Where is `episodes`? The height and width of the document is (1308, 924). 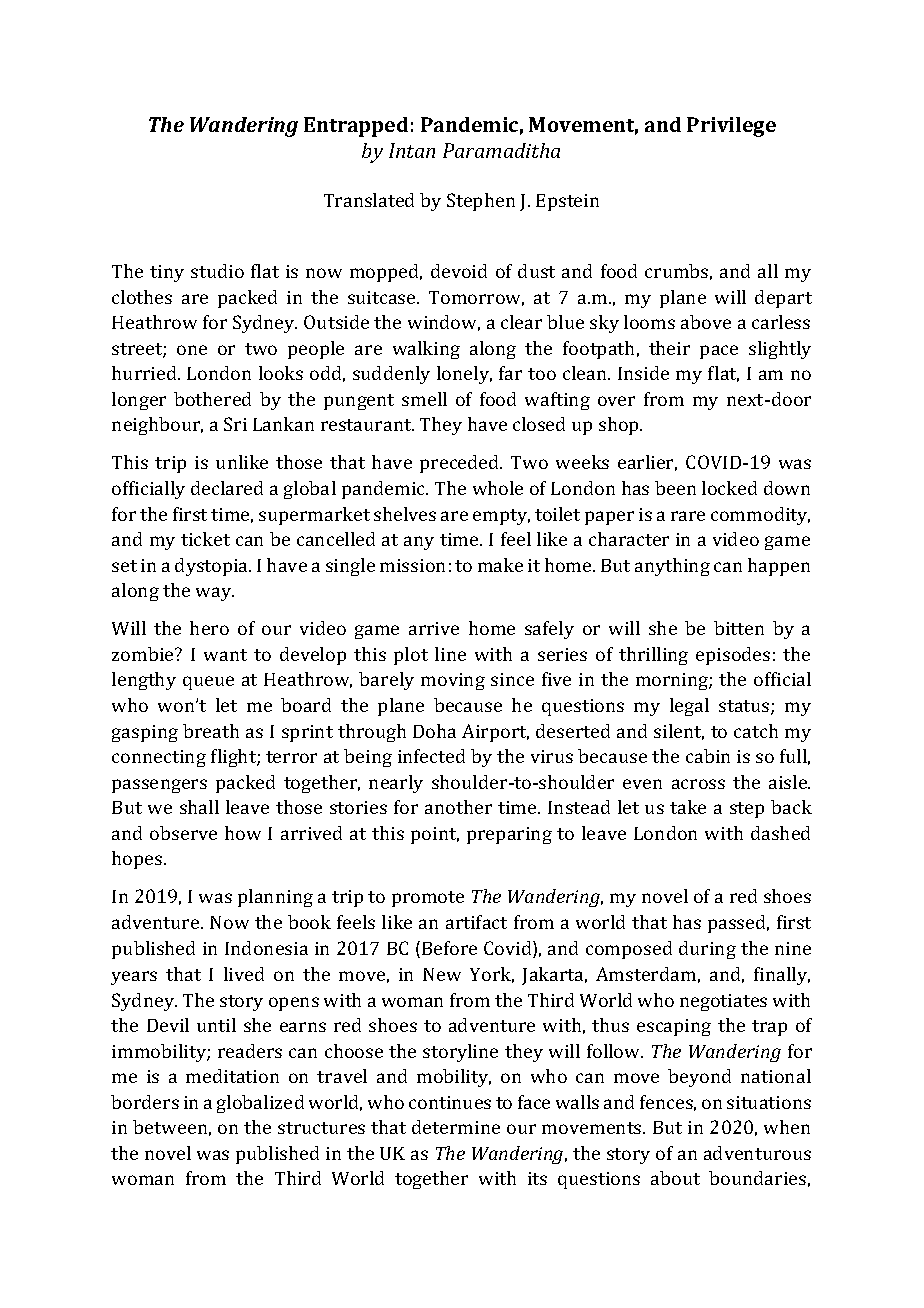 episodes is located at coordinates (733, 656).
